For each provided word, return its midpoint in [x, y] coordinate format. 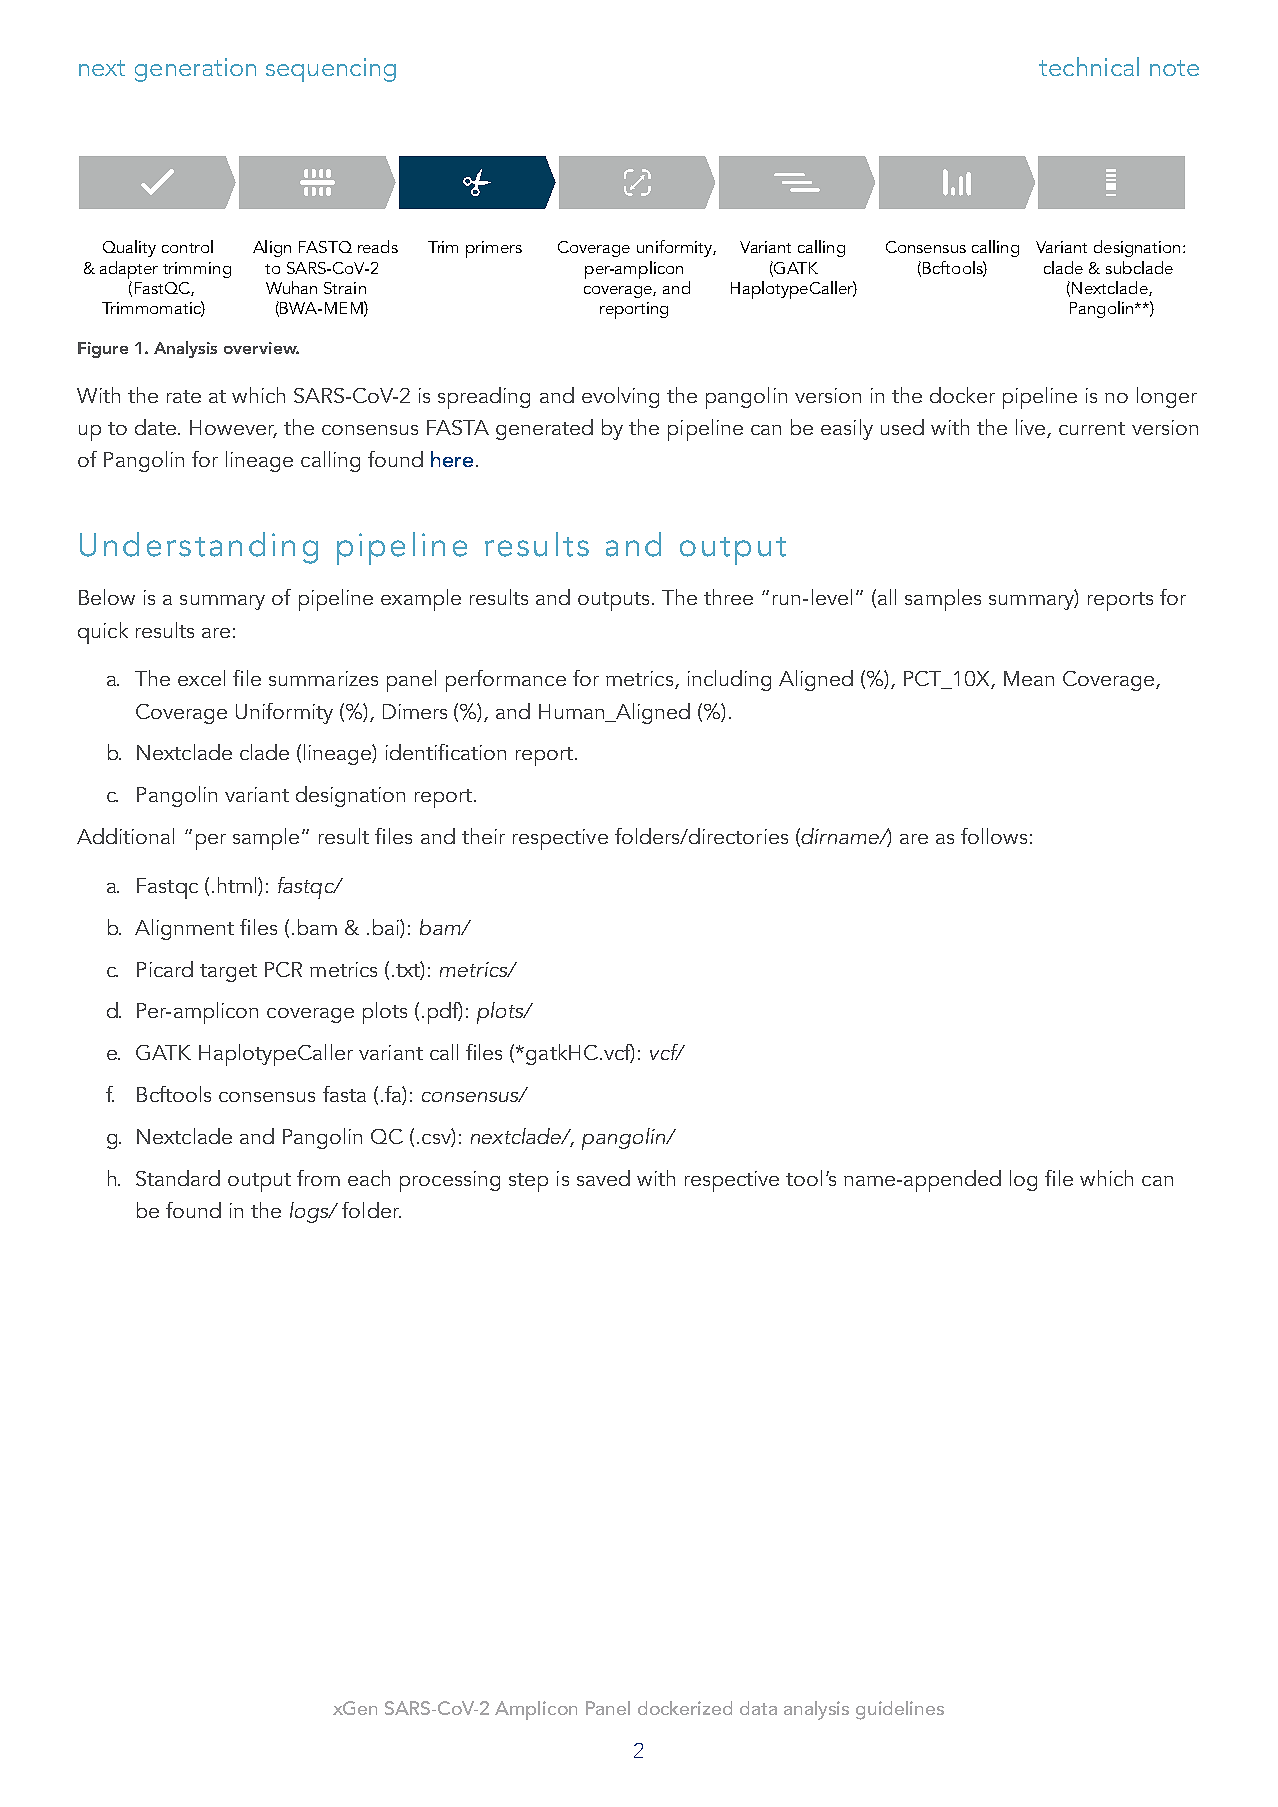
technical [1089, 66]
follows [994, 836]
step [528, 1182]
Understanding [199, 548]
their [483, 836]
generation [195, 70]
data [758, 1708]
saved [603, 1178]
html [238, 886]
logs [310, 1212]
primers [494, 249]
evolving [620, 397]
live [1032, 428]
